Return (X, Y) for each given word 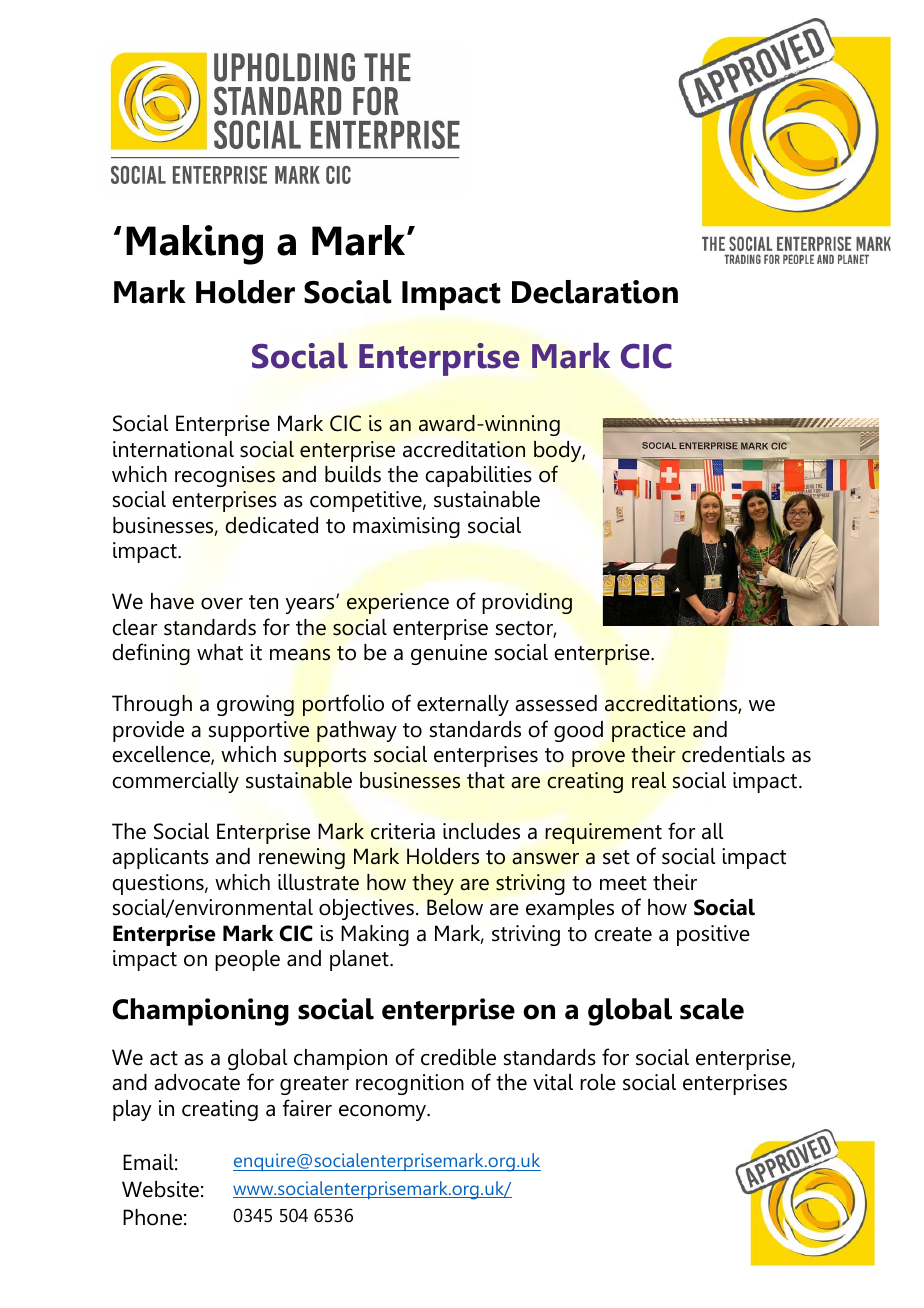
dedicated (271, 525)
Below (455, 907)
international (173, 449)
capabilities (478, 476)
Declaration (595, 292)
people (247, 960)
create (623, 934)
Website (160, 1189)
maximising (406, 527)
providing (527, 603)
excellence (162, 755)
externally (463, 705)
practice (649, 731)
